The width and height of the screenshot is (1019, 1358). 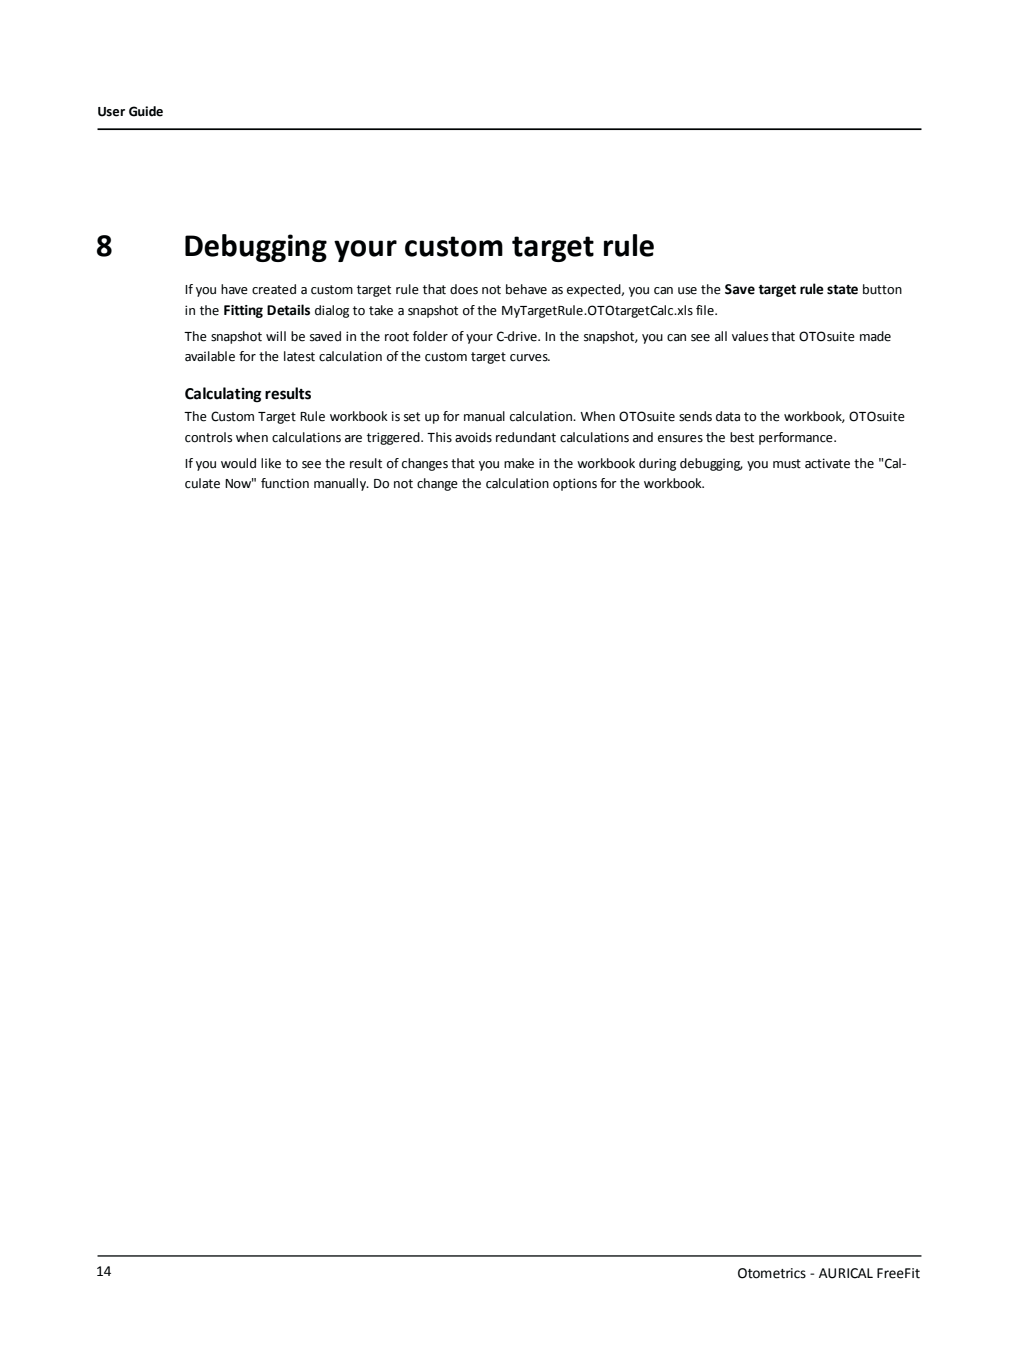 What do you see at coordinates (146, 111) in the screenshot?
I see `Guide` at bounding box center [146, 111].
